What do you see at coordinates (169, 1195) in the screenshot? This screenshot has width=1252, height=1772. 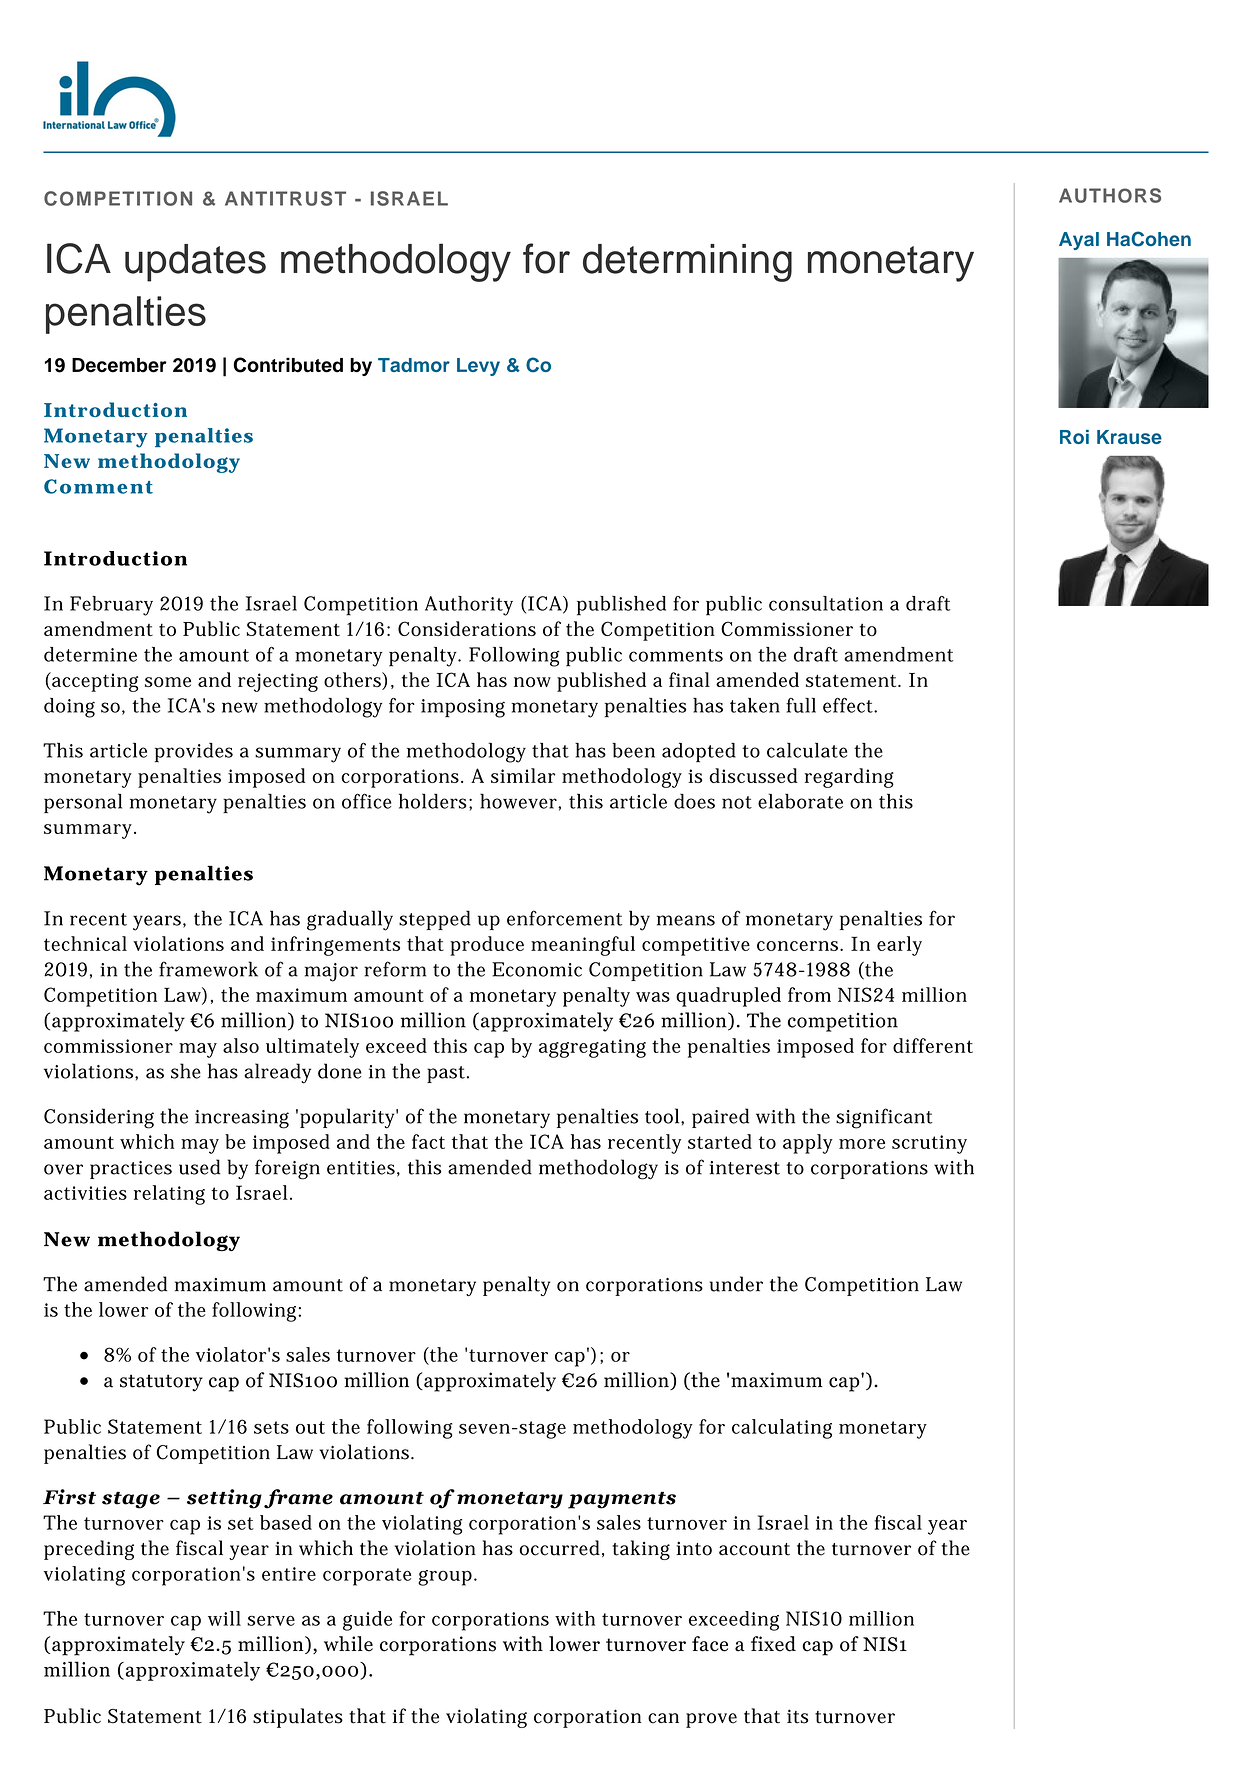 I see `relating` at bounding box center [169, 1195].
